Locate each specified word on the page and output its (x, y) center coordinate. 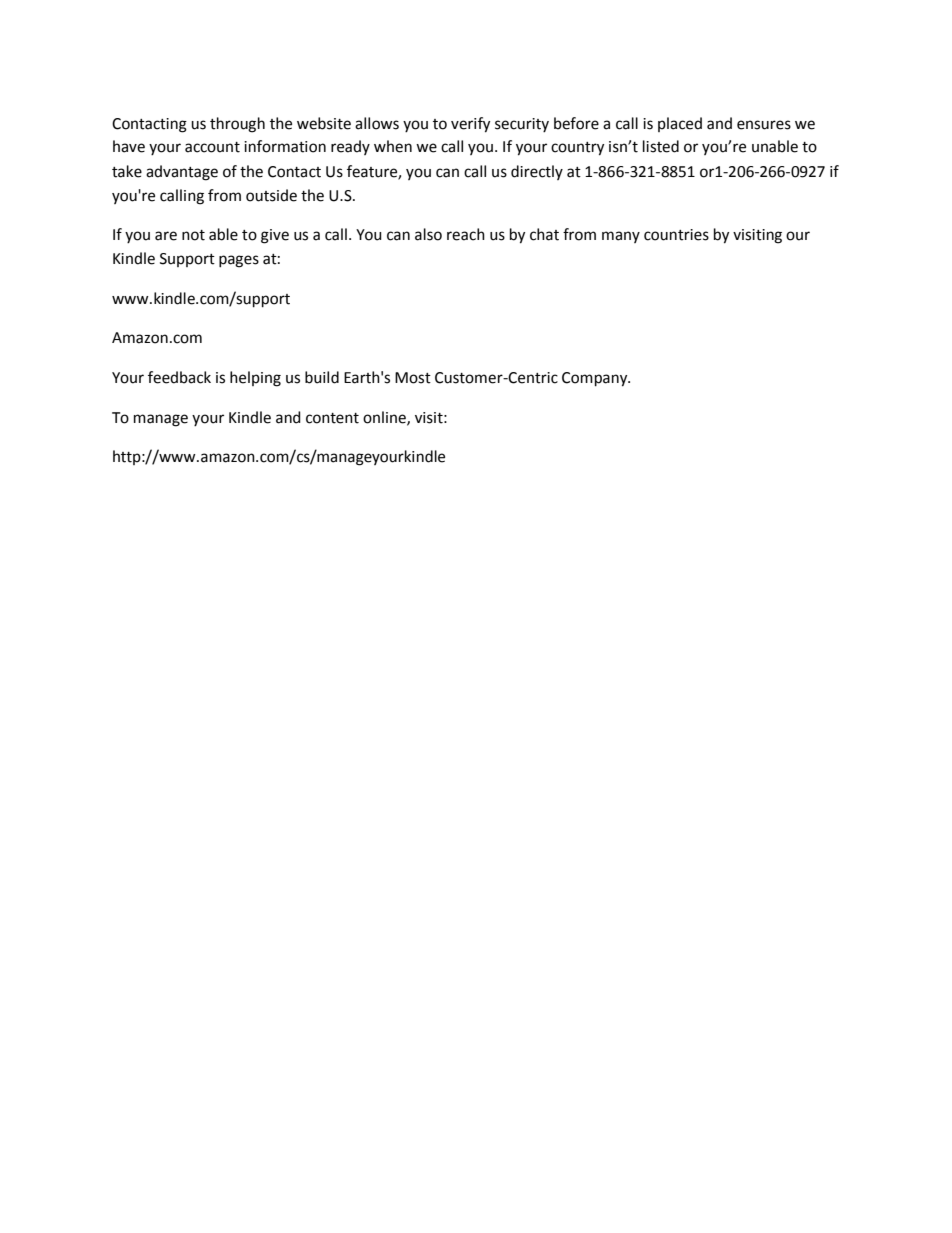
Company (596, 379)
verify (470, 125)
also (428, 234)
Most (413, 378)
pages (239, 261)
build (322, 377)
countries (676, 235)
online (385, 418)
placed (680, 124)
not (193, 235)
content (332, 418)
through (237, 125)
